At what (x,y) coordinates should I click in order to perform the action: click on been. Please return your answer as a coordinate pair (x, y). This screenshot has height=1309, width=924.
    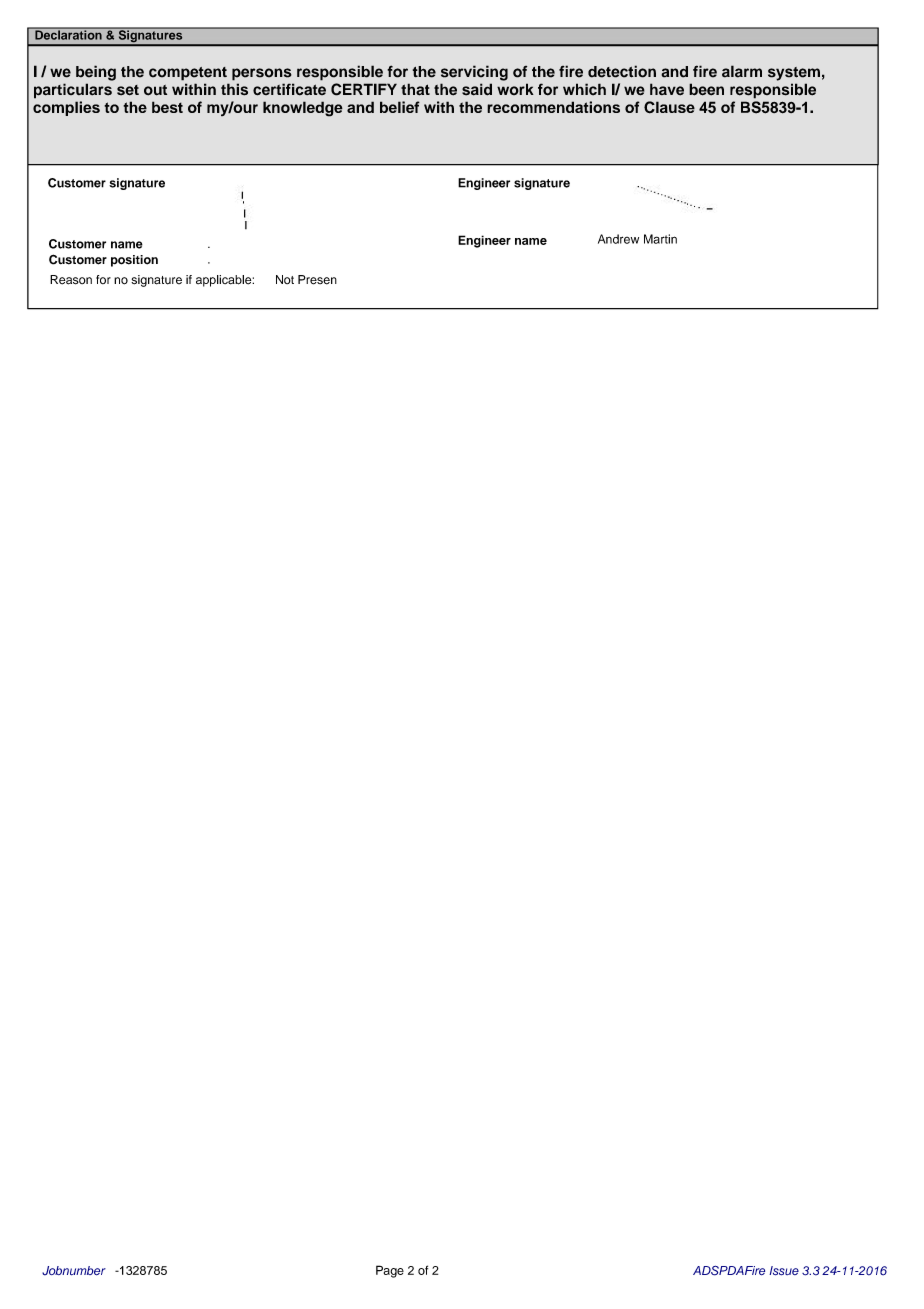
    Looking at the image, I should click on (706, 89).
